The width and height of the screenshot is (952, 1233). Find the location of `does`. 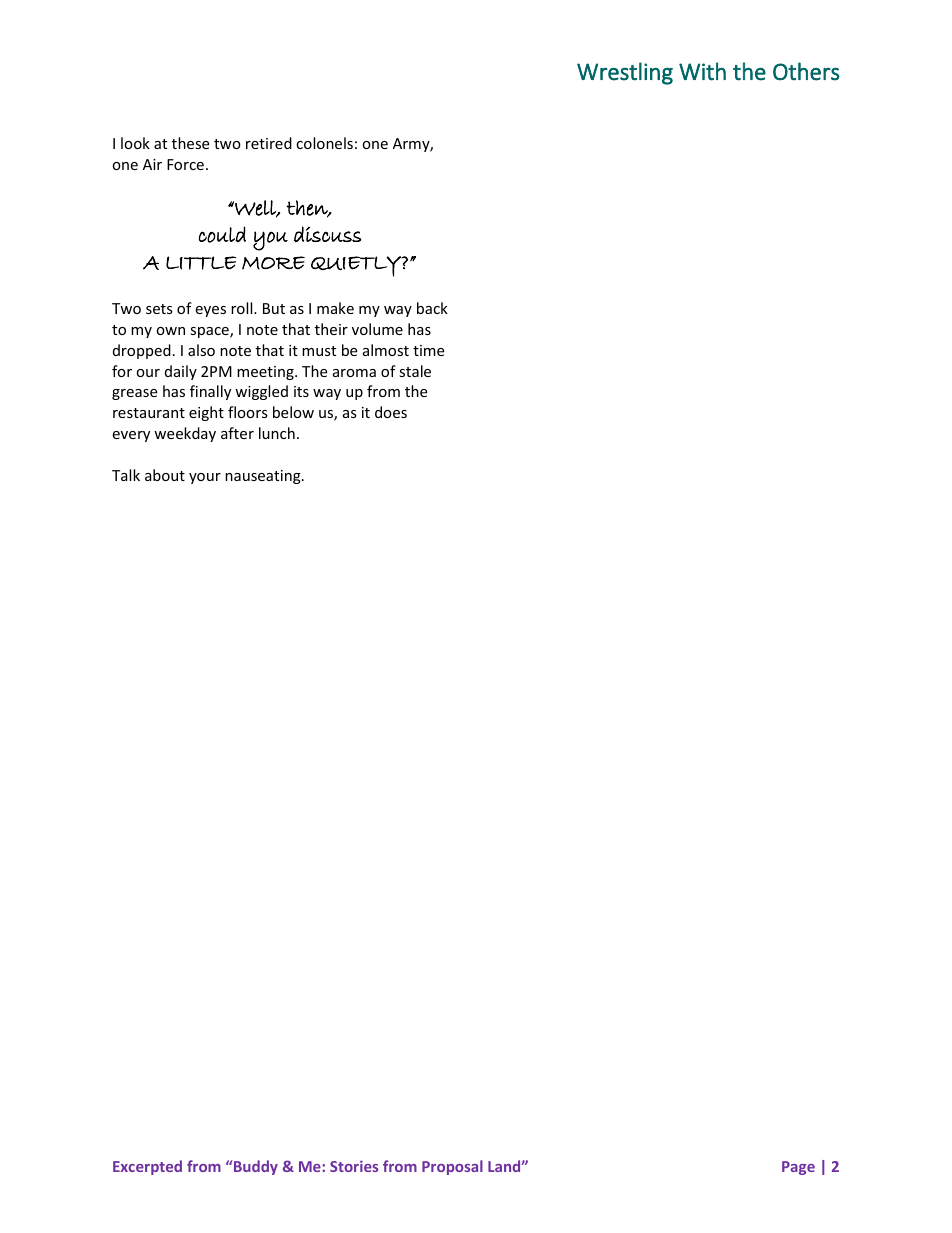

does is located at coordinates (391, 412).
